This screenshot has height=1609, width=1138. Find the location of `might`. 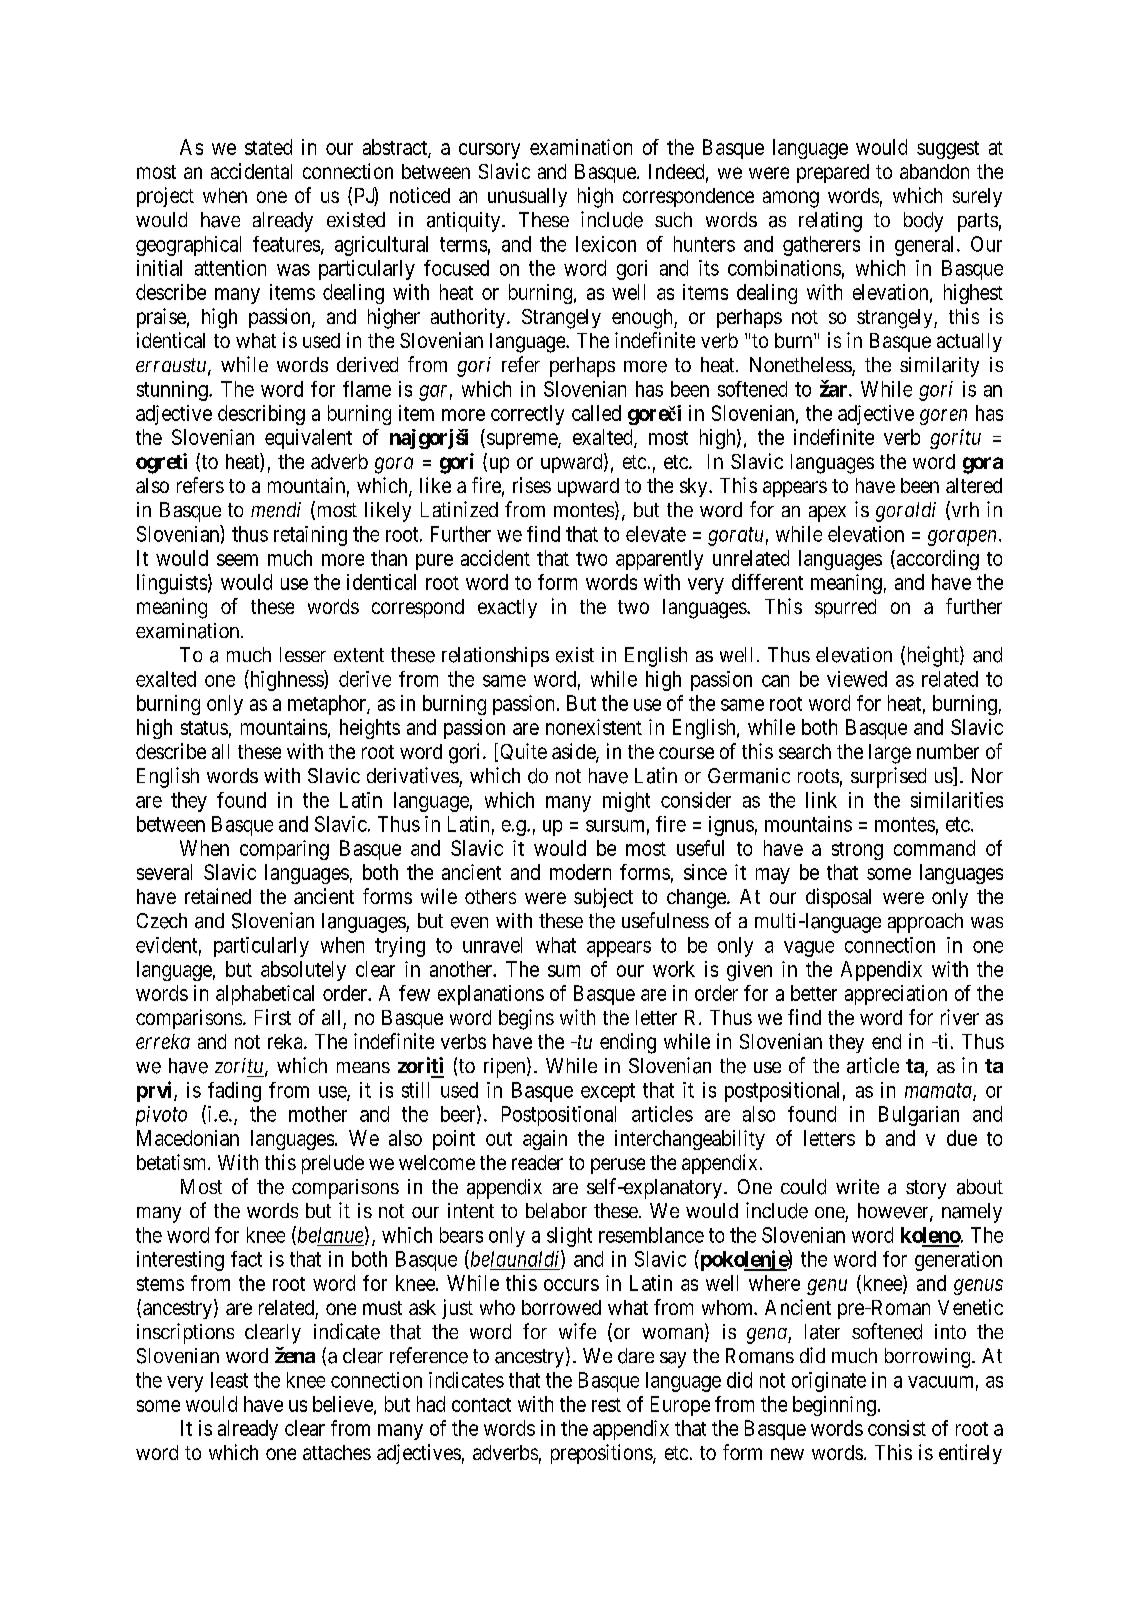

might is located at coordinates (626, 802).
